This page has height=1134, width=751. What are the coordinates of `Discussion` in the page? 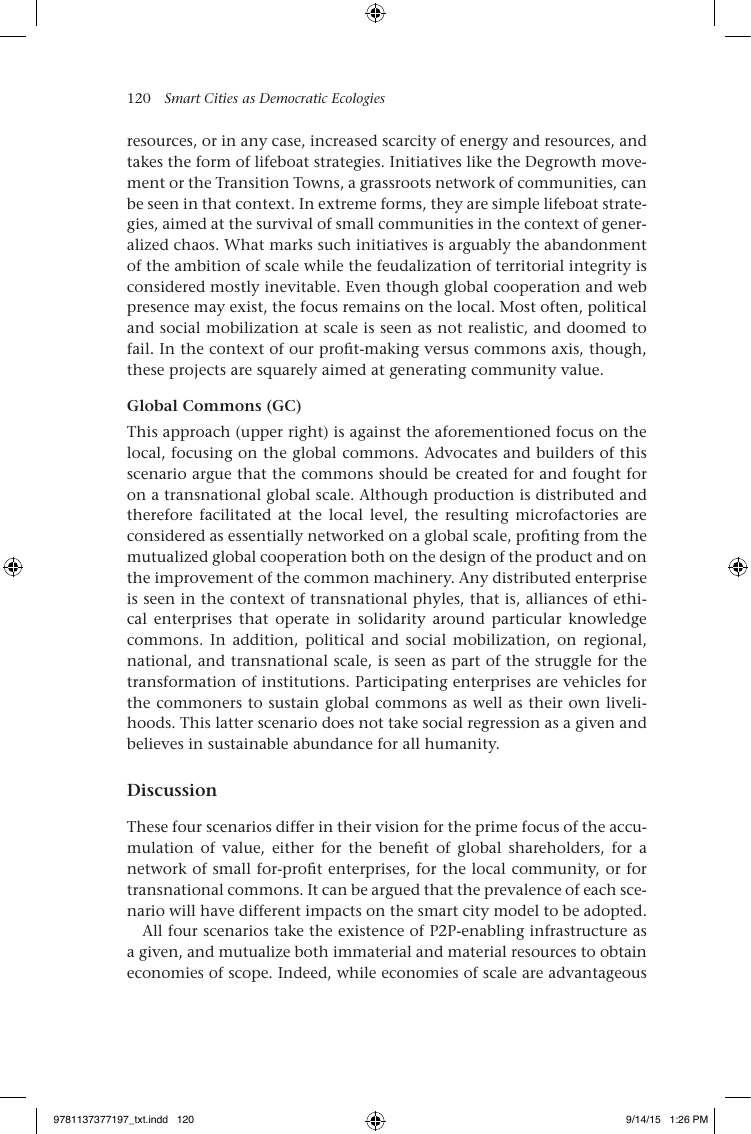 It's located at (172, 789).
